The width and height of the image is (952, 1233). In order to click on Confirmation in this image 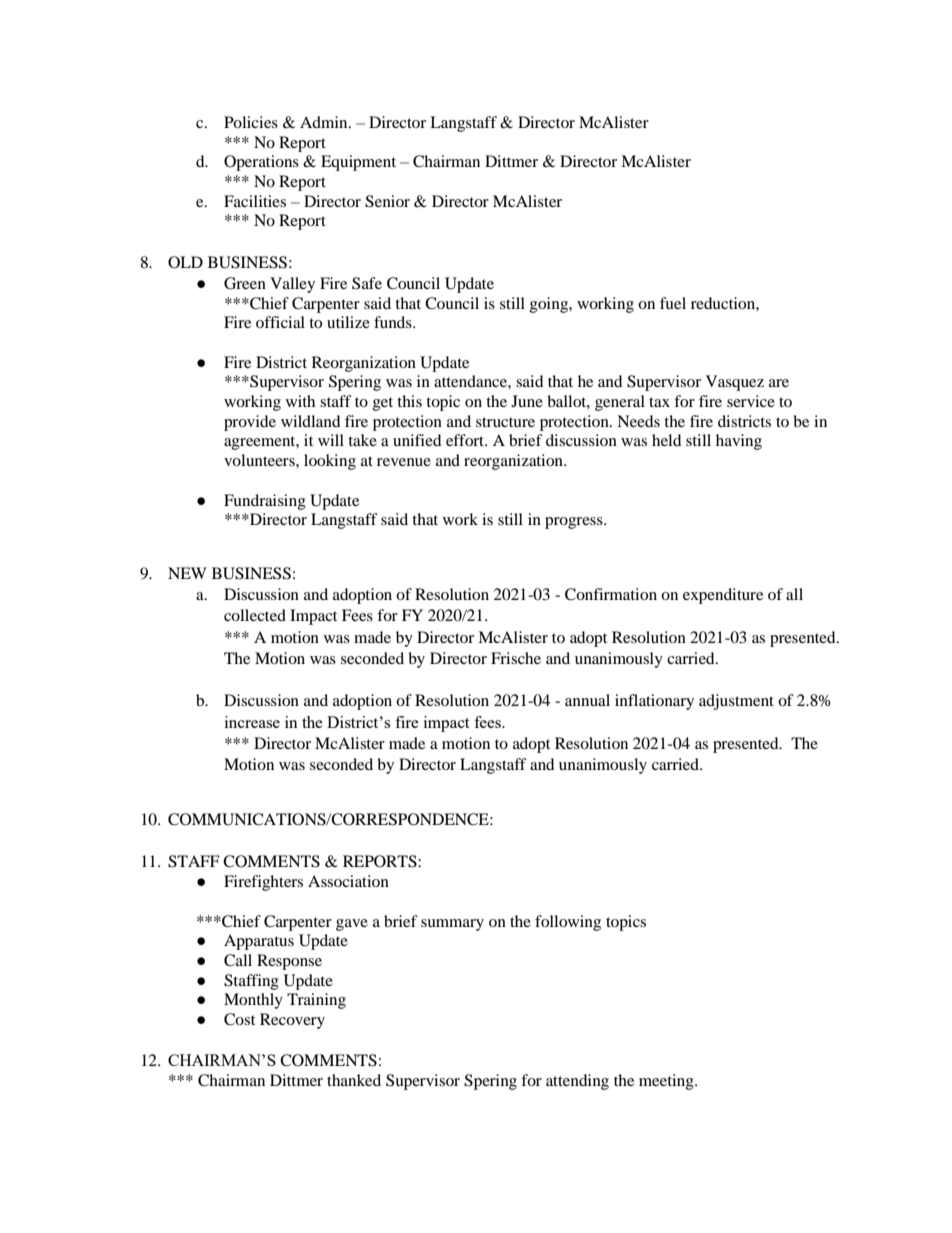, I will do `click(611, 594)`.
